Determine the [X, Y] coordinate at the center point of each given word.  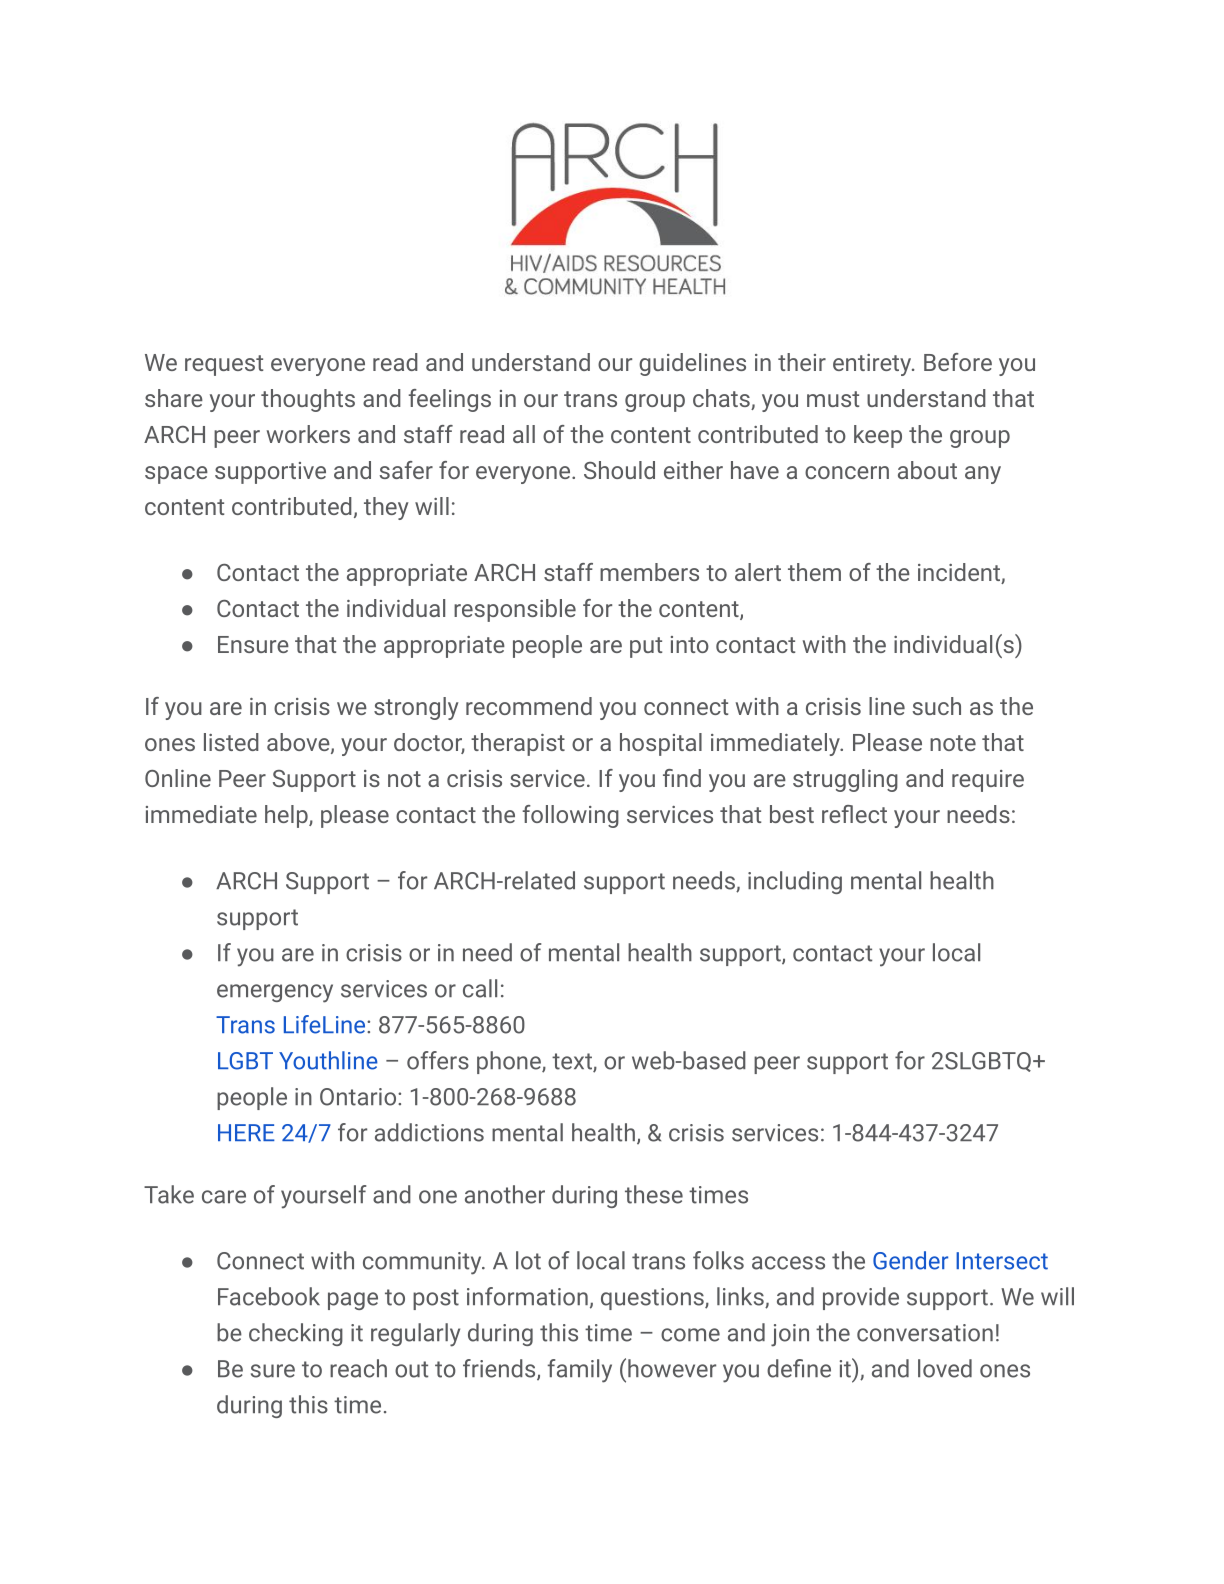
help [287, 816]
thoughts [308, 400]
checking [296, 1334]
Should [619, 470]
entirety [873, 365]
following [570, 816]
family [579, 1371]
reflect [854, 814]
